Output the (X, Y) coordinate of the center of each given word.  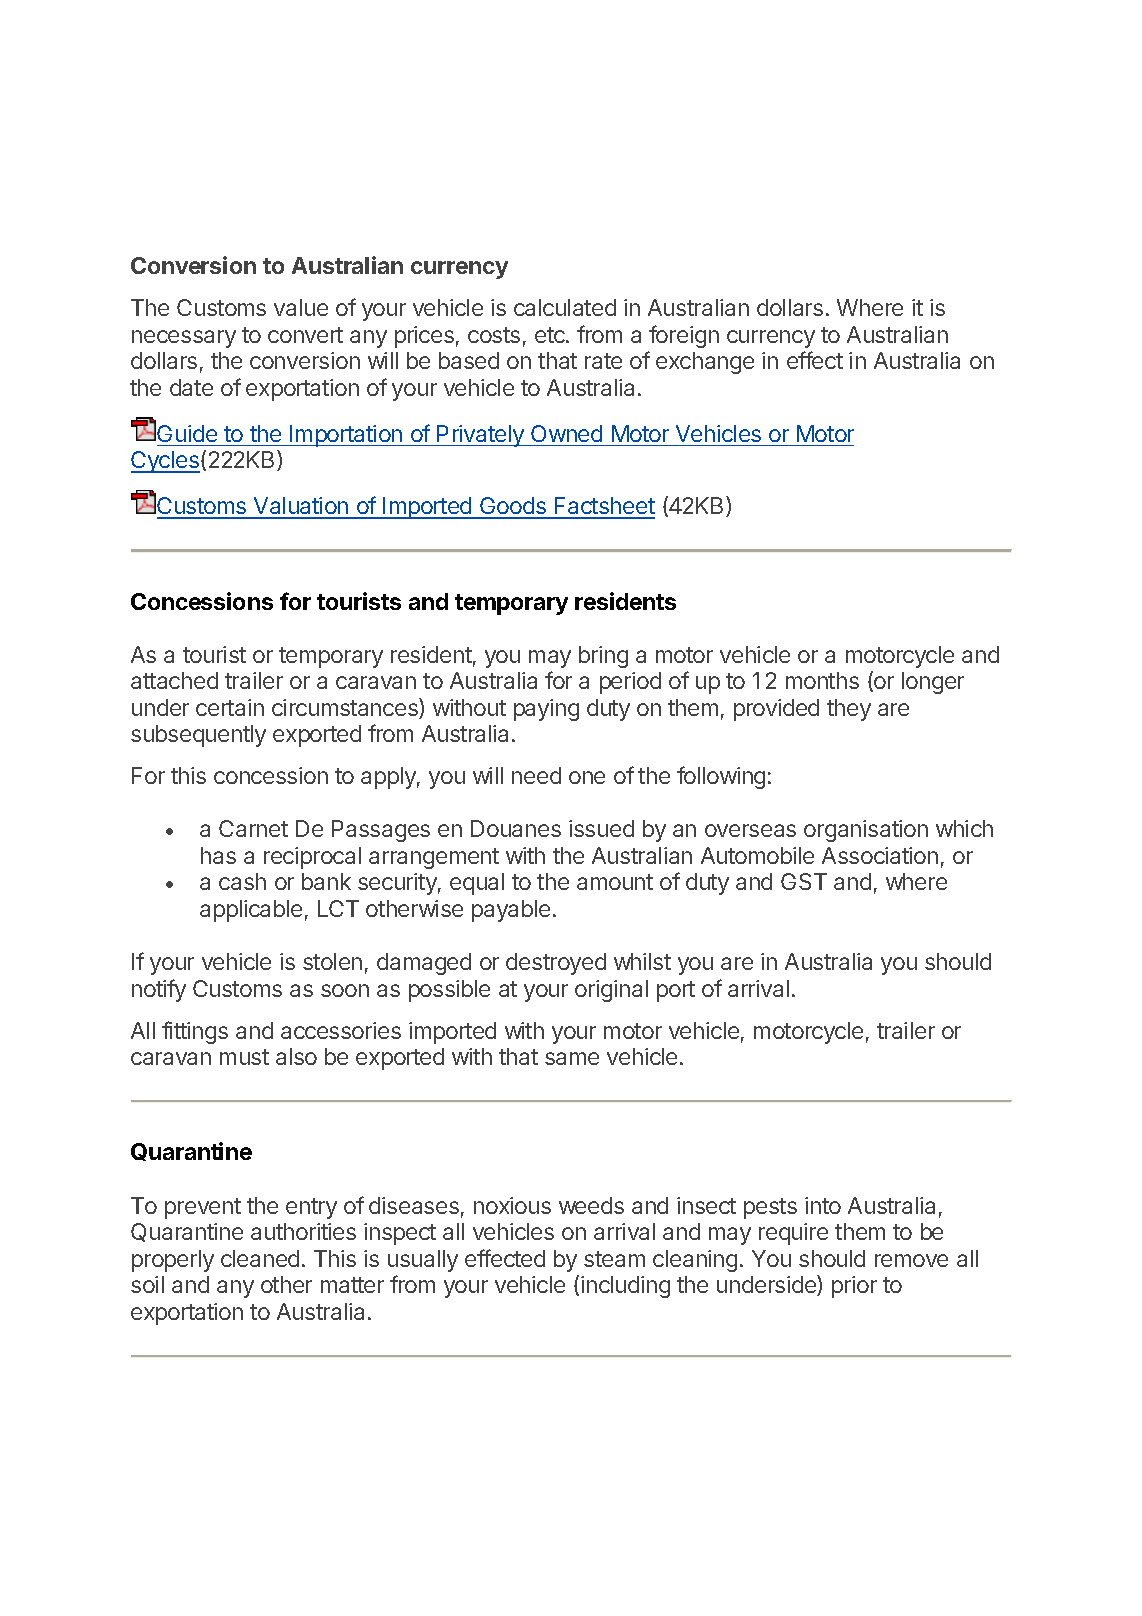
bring (603, 657)
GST (804, 881)
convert (305, 335)
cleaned (260, 1258)
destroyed (556, 964)
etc (551, 335)
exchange (705, 363)
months (822, 680)
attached (174, 680)
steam (614, 1259)
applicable (251, 911)
